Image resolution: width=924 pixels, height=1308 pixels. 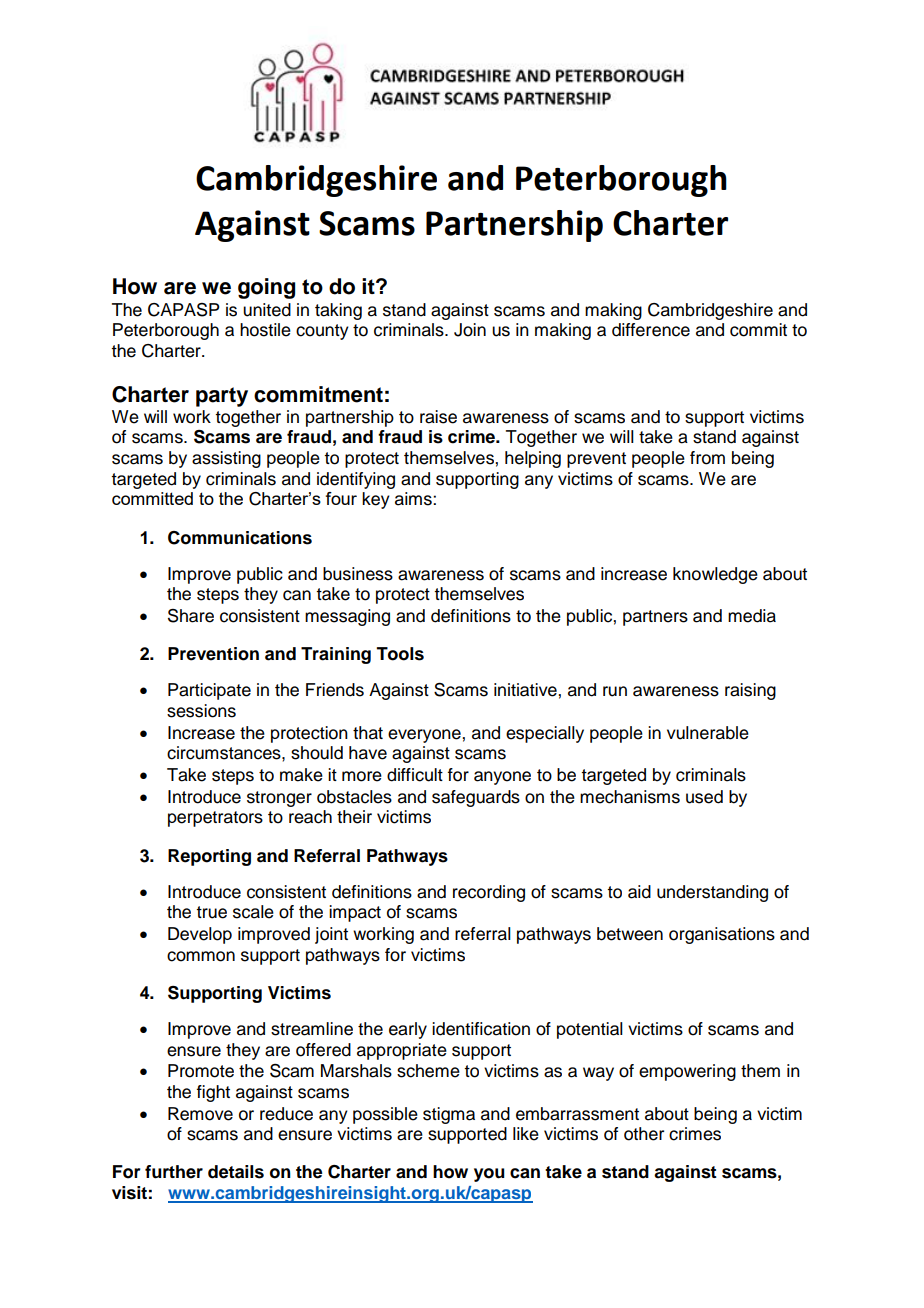 I want to click on other, so click(x=644, y=1134).
